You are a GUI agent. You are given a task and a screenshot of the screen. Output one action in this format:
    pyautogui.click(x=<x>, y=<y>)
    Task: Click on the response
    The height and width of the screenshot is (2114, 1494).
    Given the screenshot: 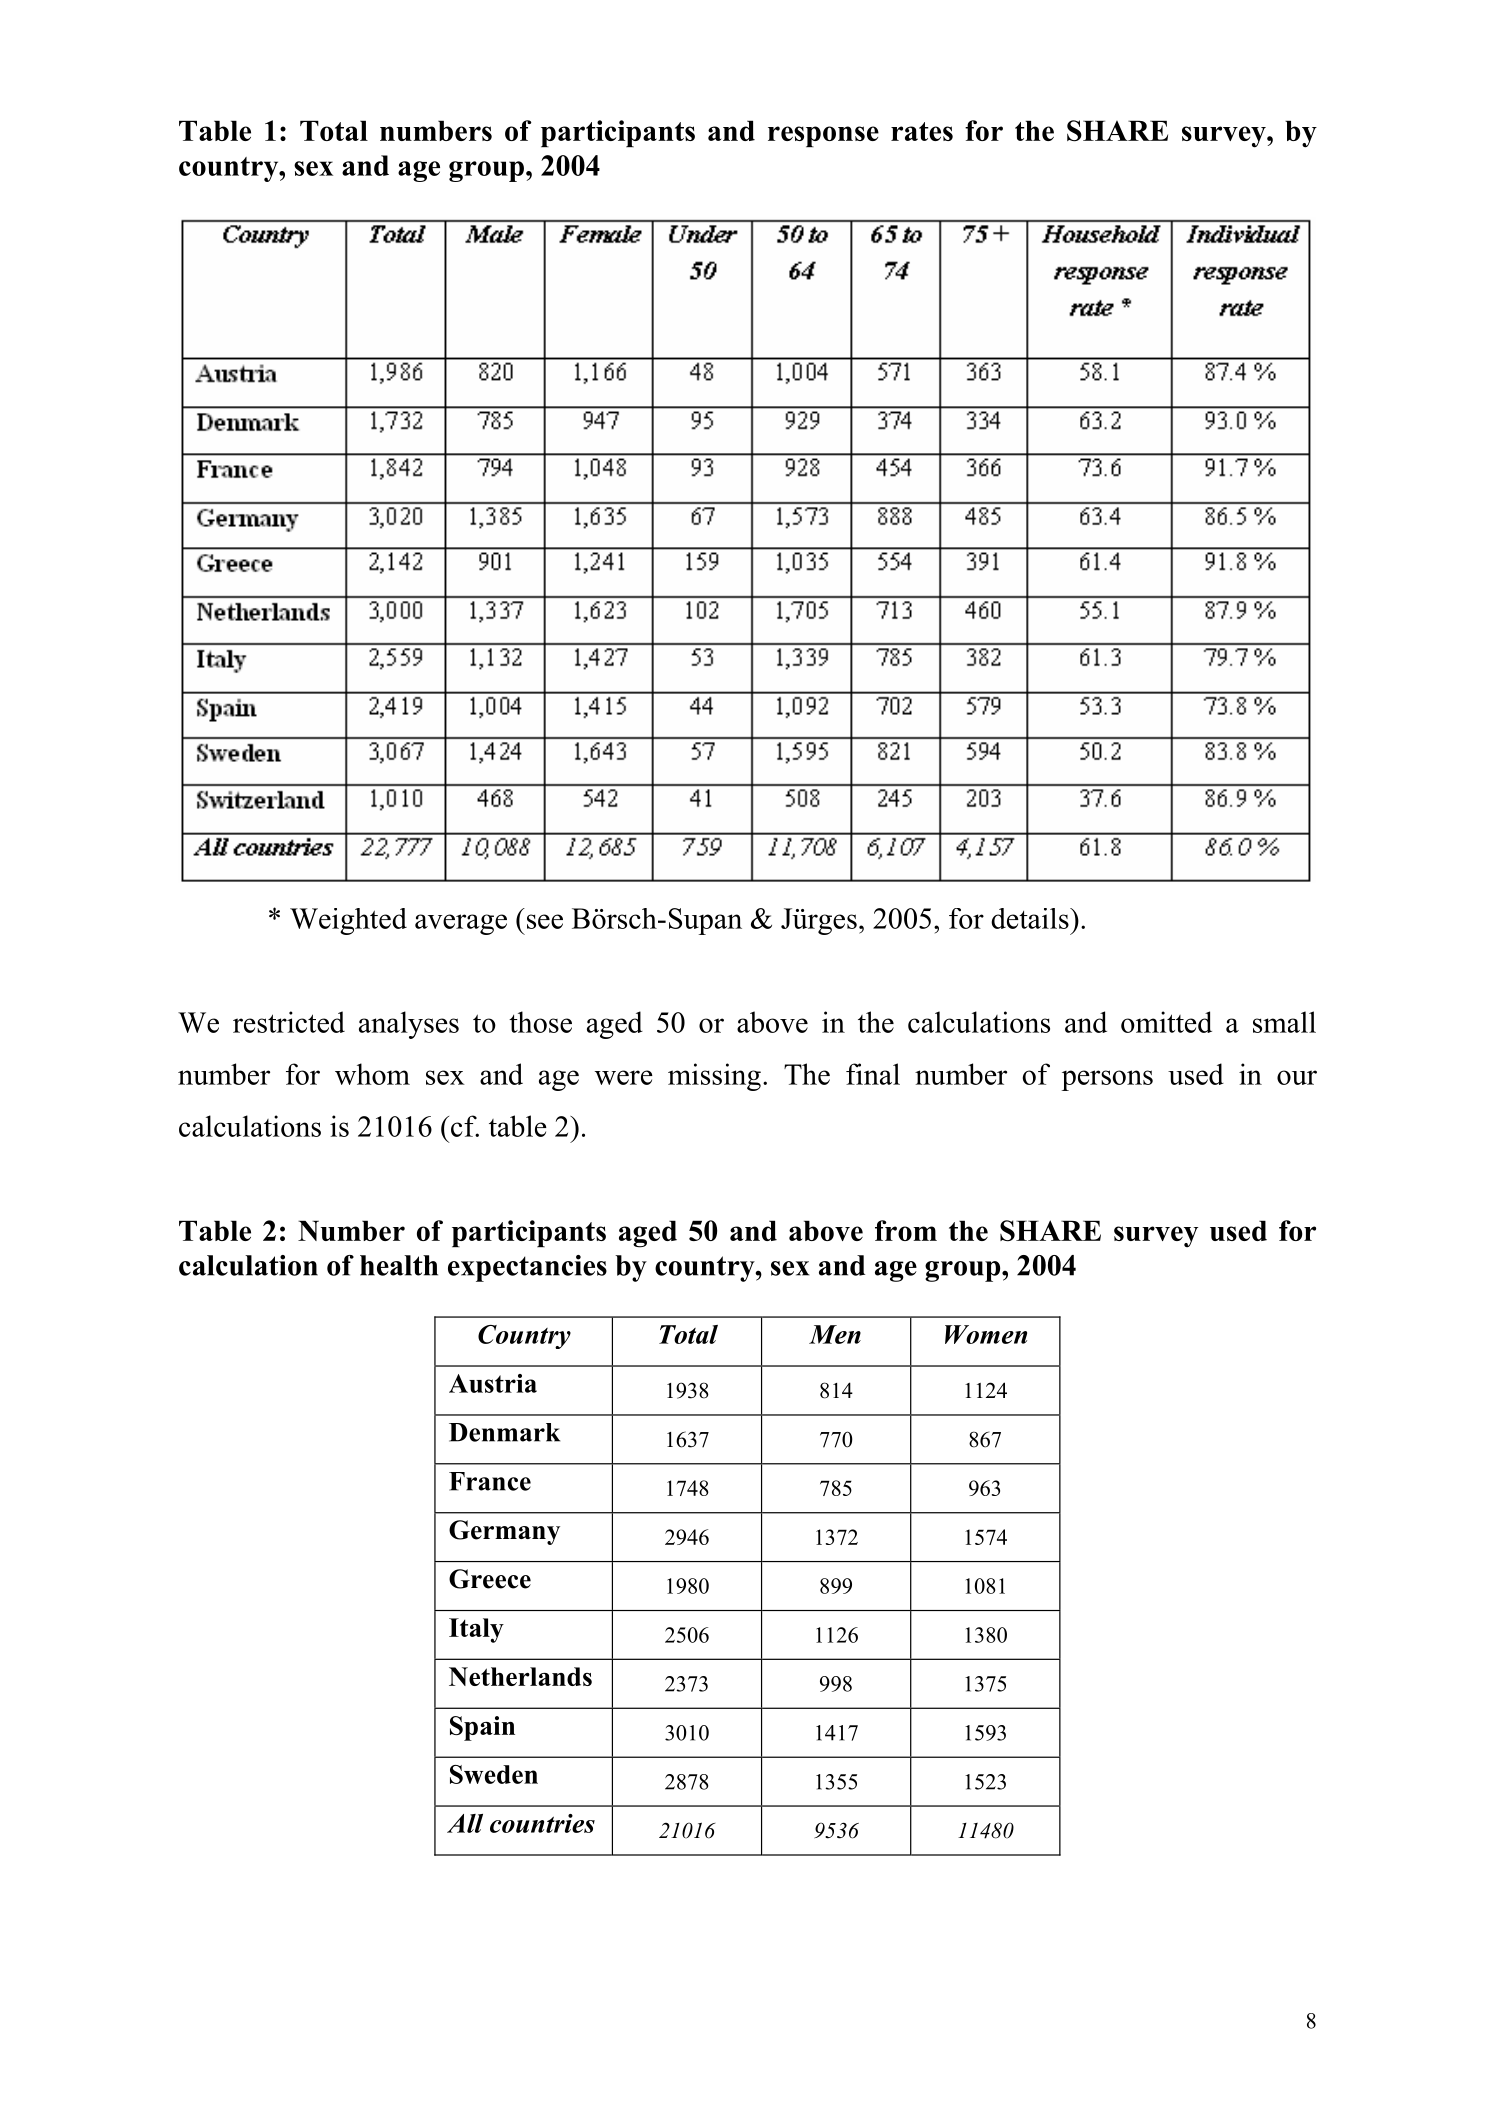 What is the action you would take?
    pyautogui.click(x=823, y=136)
